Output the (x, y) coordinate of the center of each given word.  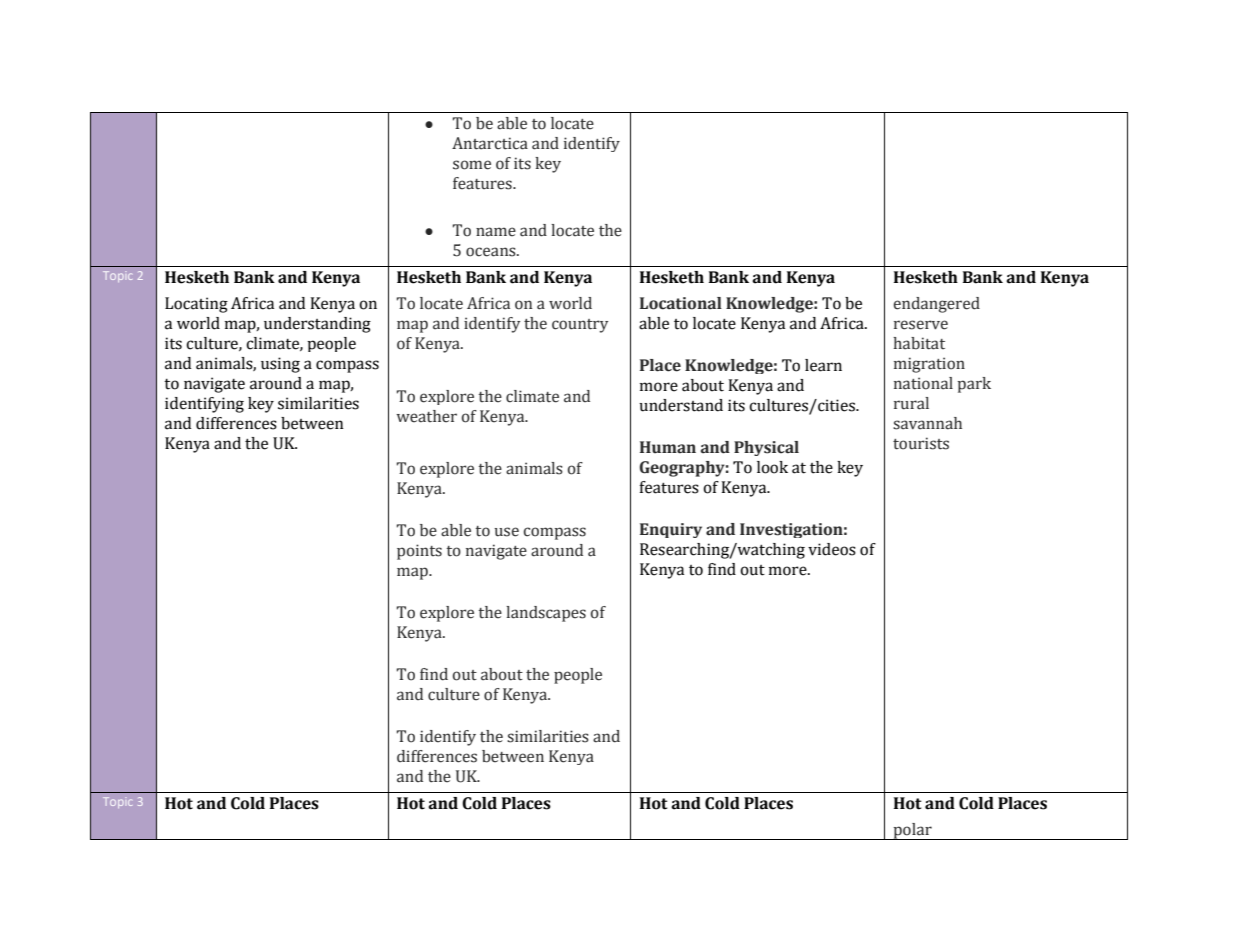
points (419, 552)
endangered (937, 305)
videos (832, 549)
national (923, 383)
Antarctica (490, 143)
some (472, 165)
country (580, 326)
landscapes (546, 614)
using (280, 365)
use (506, 532)
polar (912, 831)
